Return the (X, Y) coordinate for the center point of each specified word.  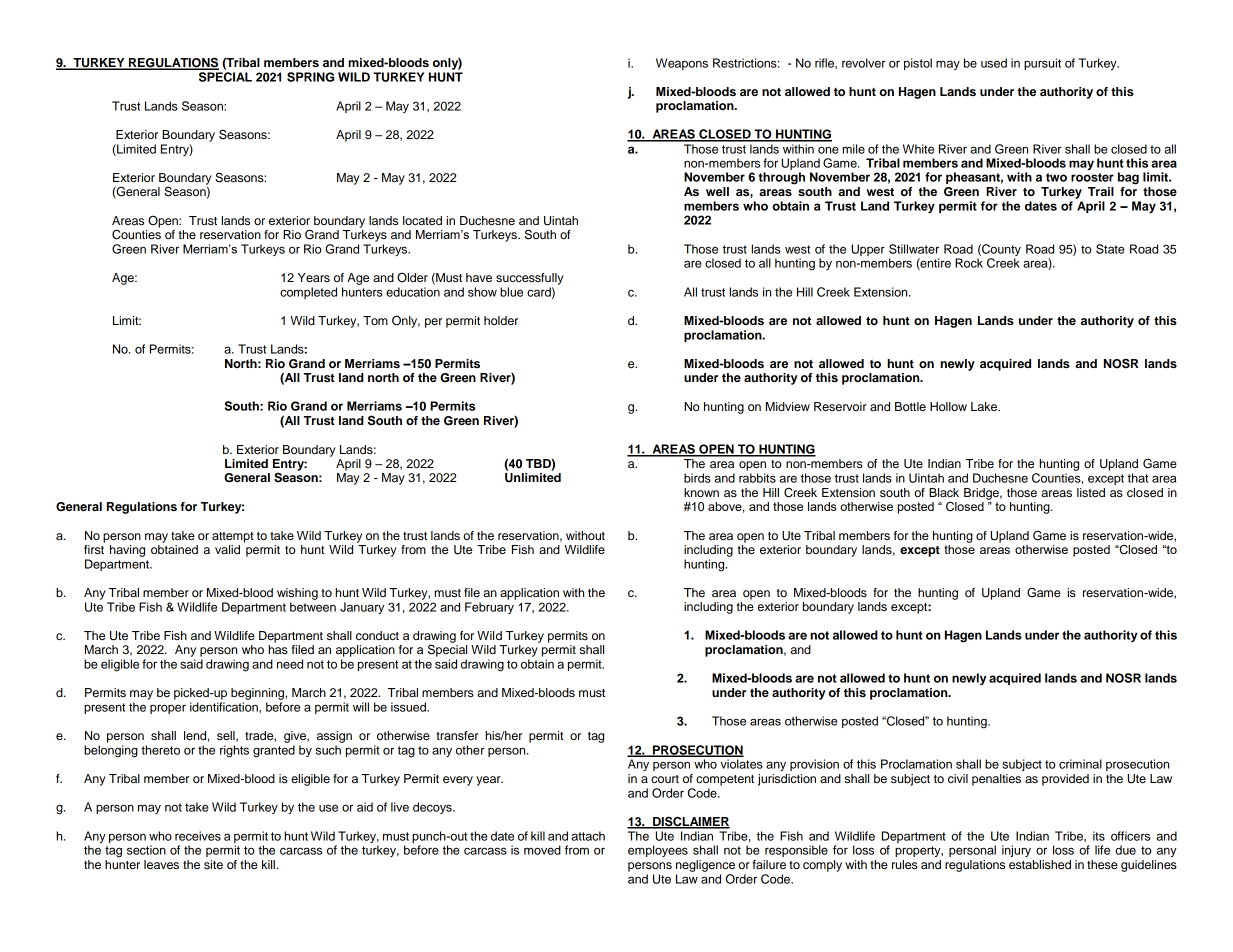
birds (697, 478)
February (489, 608)
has (278, 649)
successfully (529, 279)
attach (588, 836)
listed (1091, 492)
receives (198, 836)
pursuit (1042, 64)
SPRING (310, 77)
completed (308, 293)
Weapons (682, 64)
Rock (969, 263)
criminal (1080, 764)
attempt (233, 537)
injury (1016, 851)
